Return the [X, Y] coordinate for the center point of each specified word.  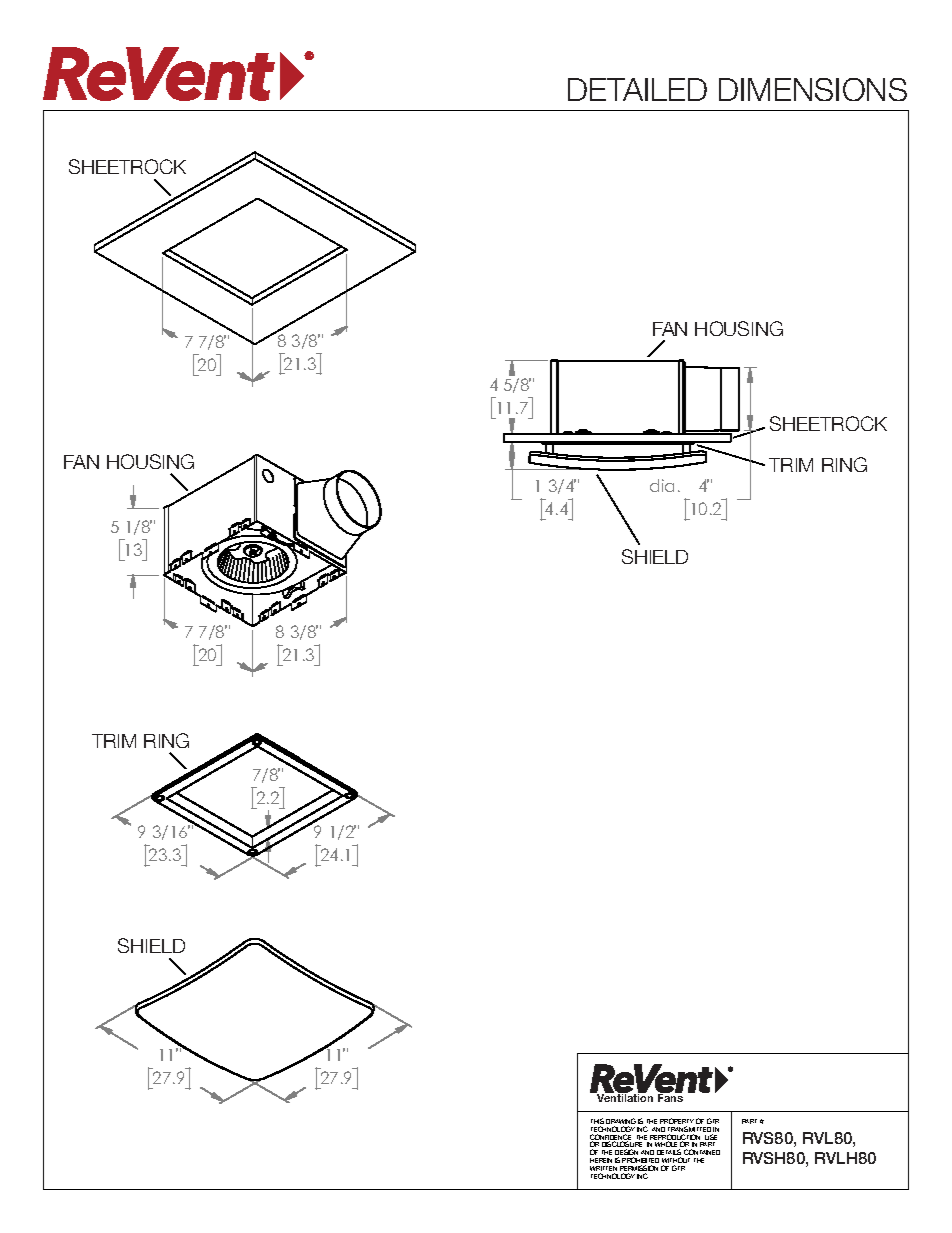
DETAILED [637, 89]
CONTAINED [702, 1152]
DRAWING [621, 1122]
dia [662, 485]
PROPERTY [677, 1122]
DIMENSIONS [813, 89]
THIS [597, 1122]
